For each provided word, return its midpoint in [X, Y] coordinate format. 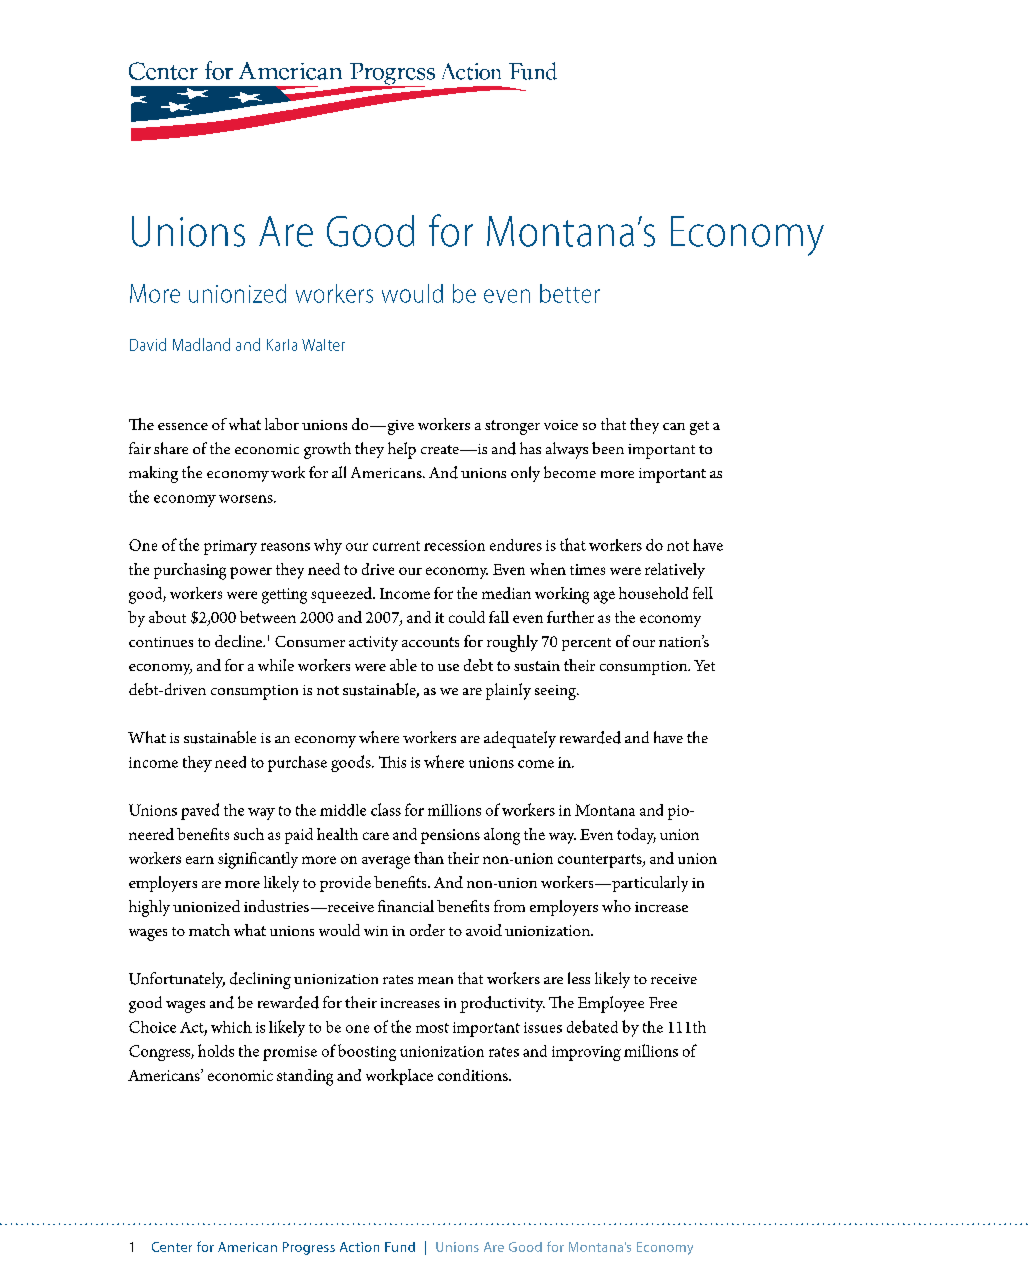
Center [172, 1247]
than [429, 858]
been [608, 448]
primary [230, 547]
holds [216, 1050]
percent [586, 644]
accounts [430, 642]
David [148, 344]
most [432, 1028]
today [636, 836]
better [570, 293]
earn [200, 860]
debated [592, 1026]
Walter [323, 345]
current [396, 546]
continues [161, 642]
